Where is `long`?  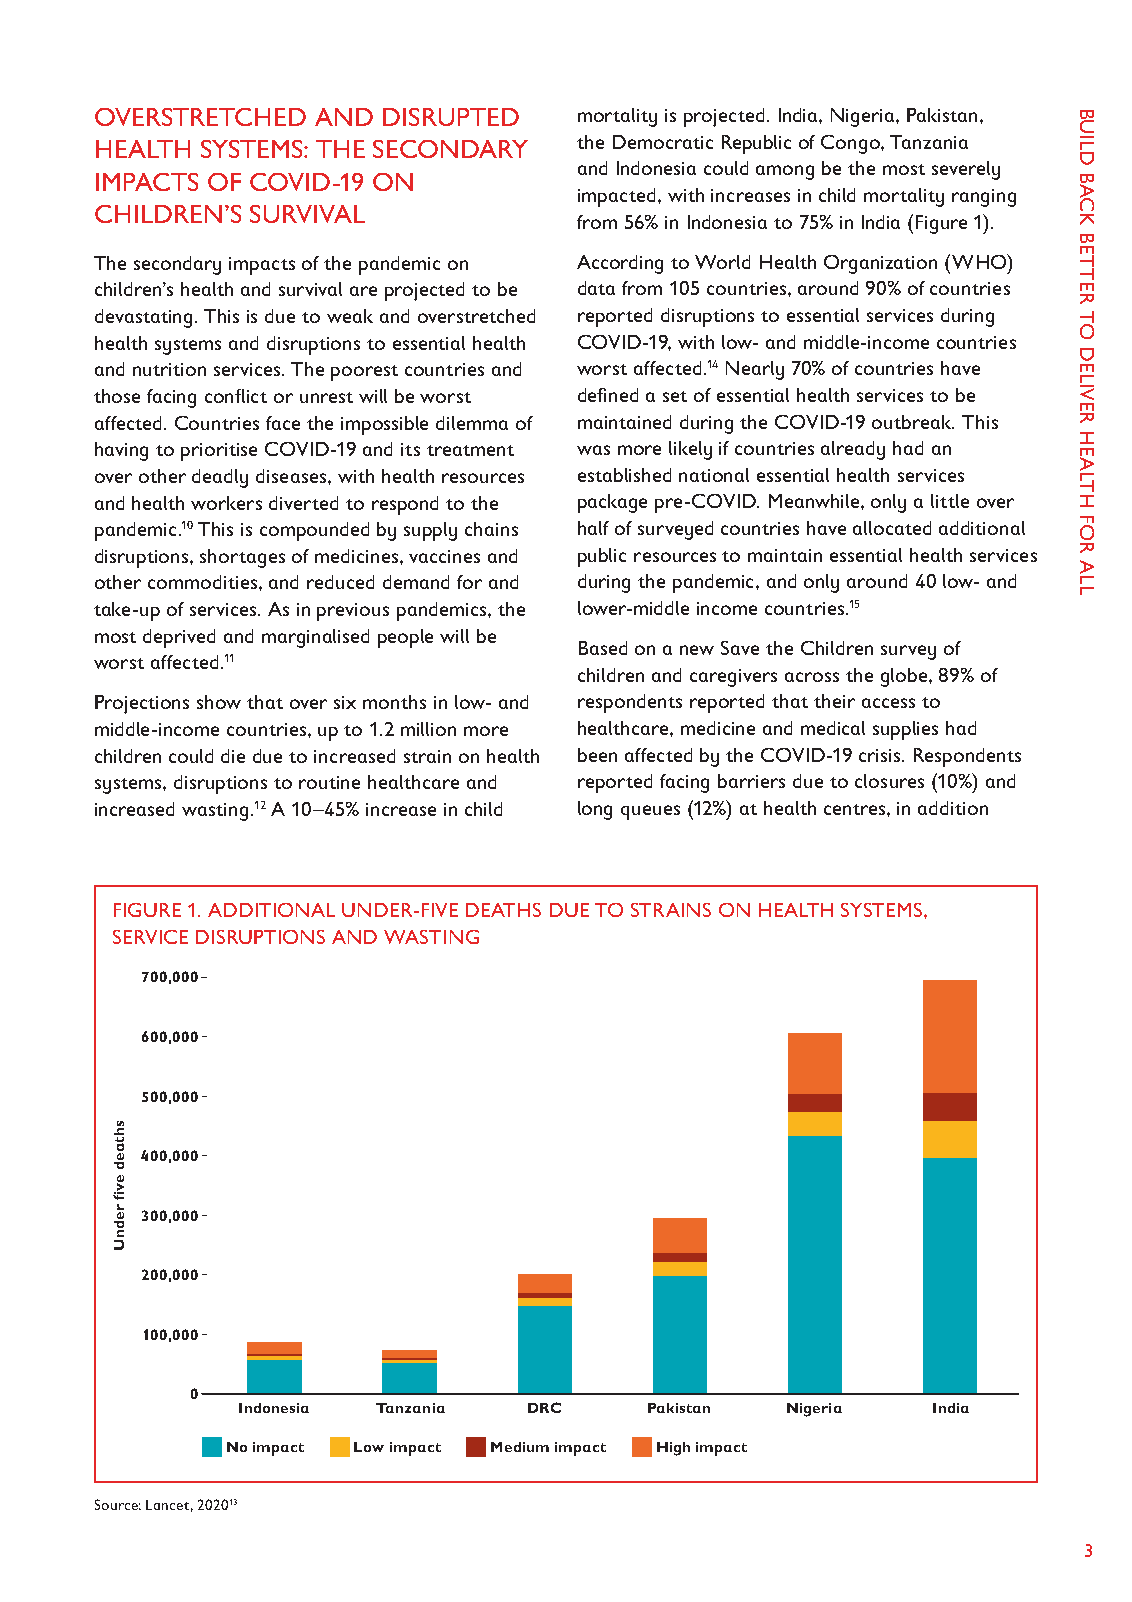
long is located at coordinates (595, 810).
